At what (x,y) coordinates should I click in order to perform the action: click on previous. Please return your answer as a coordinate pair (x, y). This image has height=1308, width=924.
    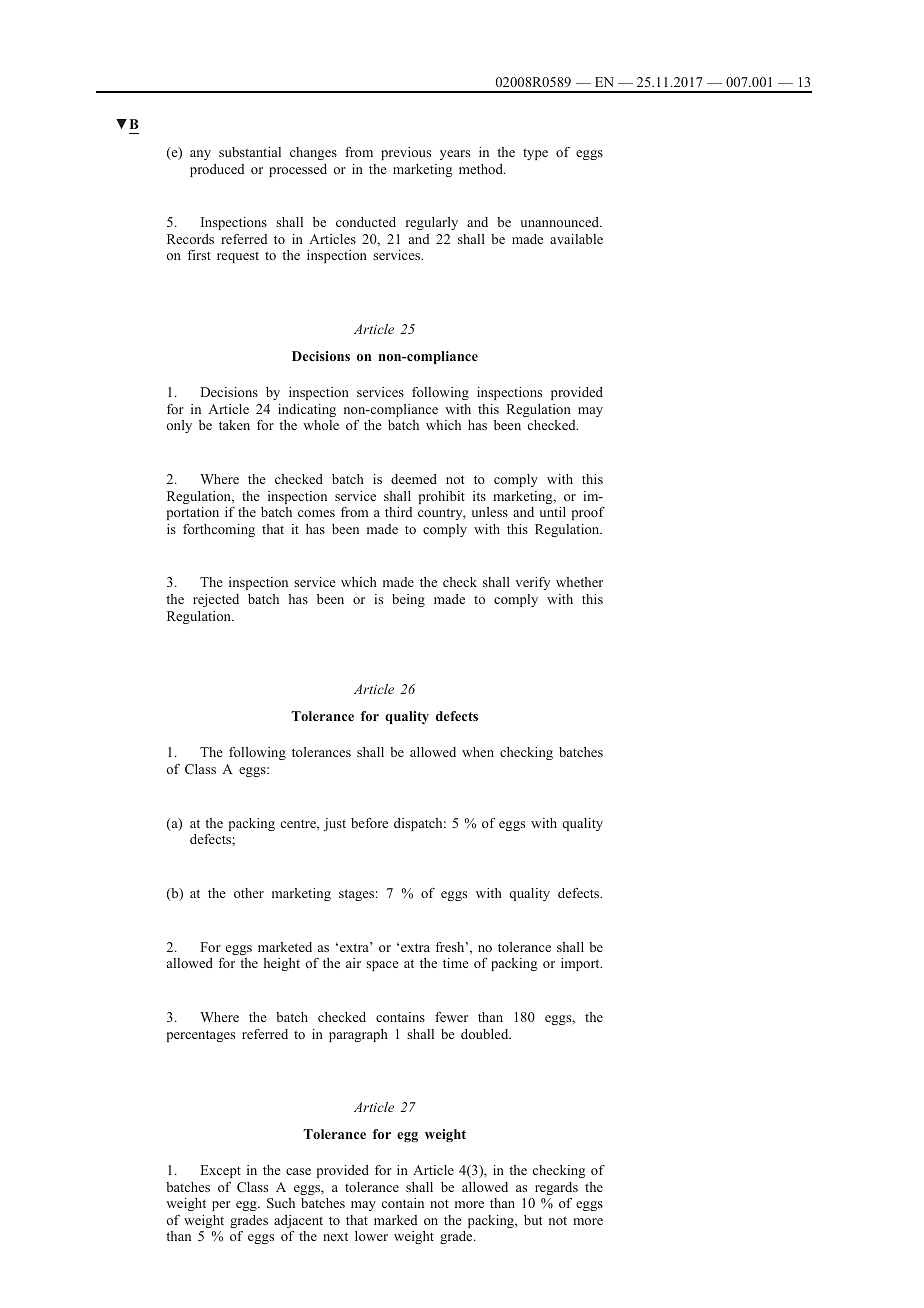
    Looking at the image, I should click on (406, 153).
